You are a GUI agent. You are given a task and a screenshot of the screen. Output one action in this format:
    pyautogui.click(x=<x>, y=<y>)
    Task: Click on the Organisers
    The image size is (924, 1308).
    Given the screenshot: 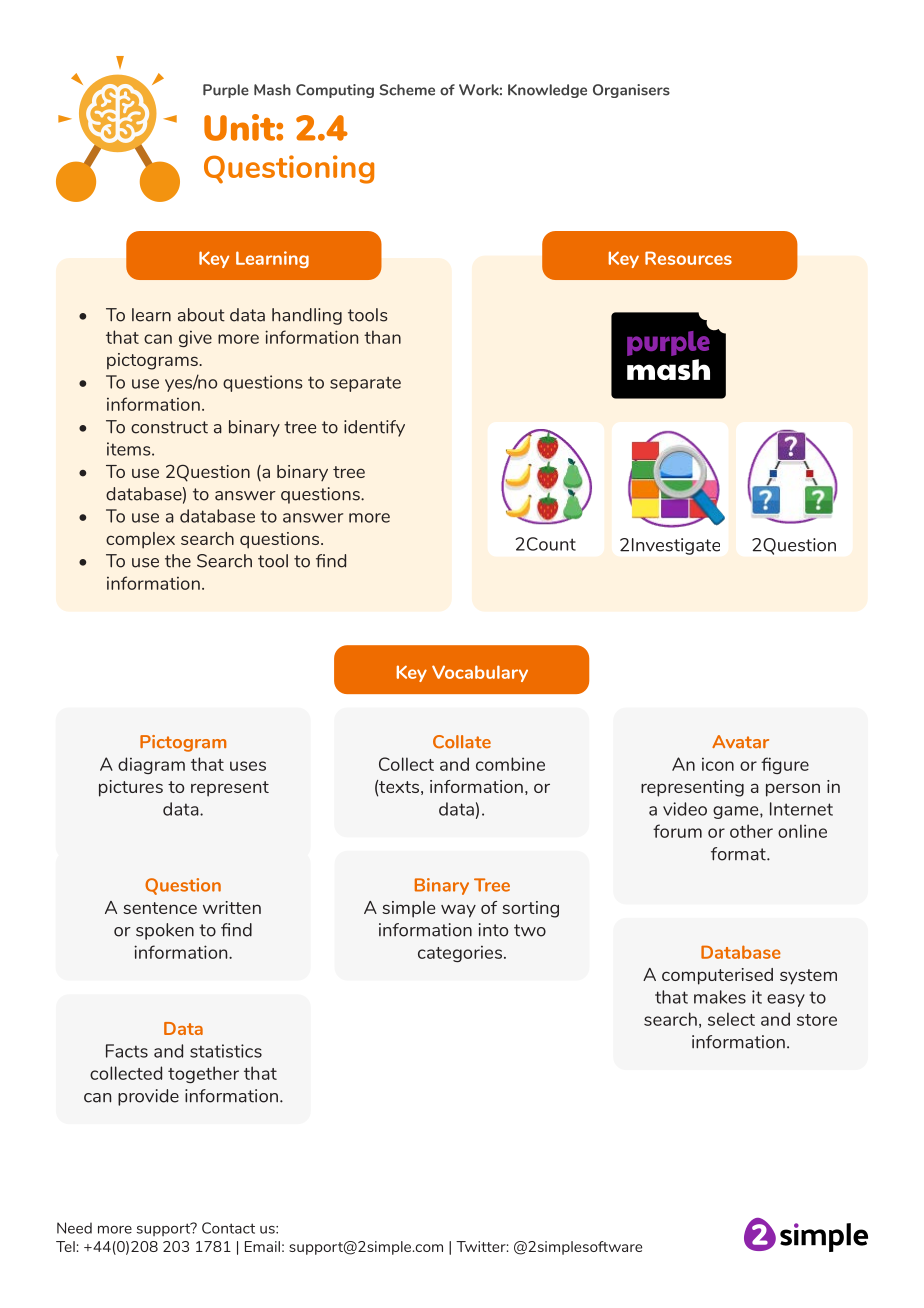 What is the action you would take?
    pyautogui.click(x=631, y=91)
